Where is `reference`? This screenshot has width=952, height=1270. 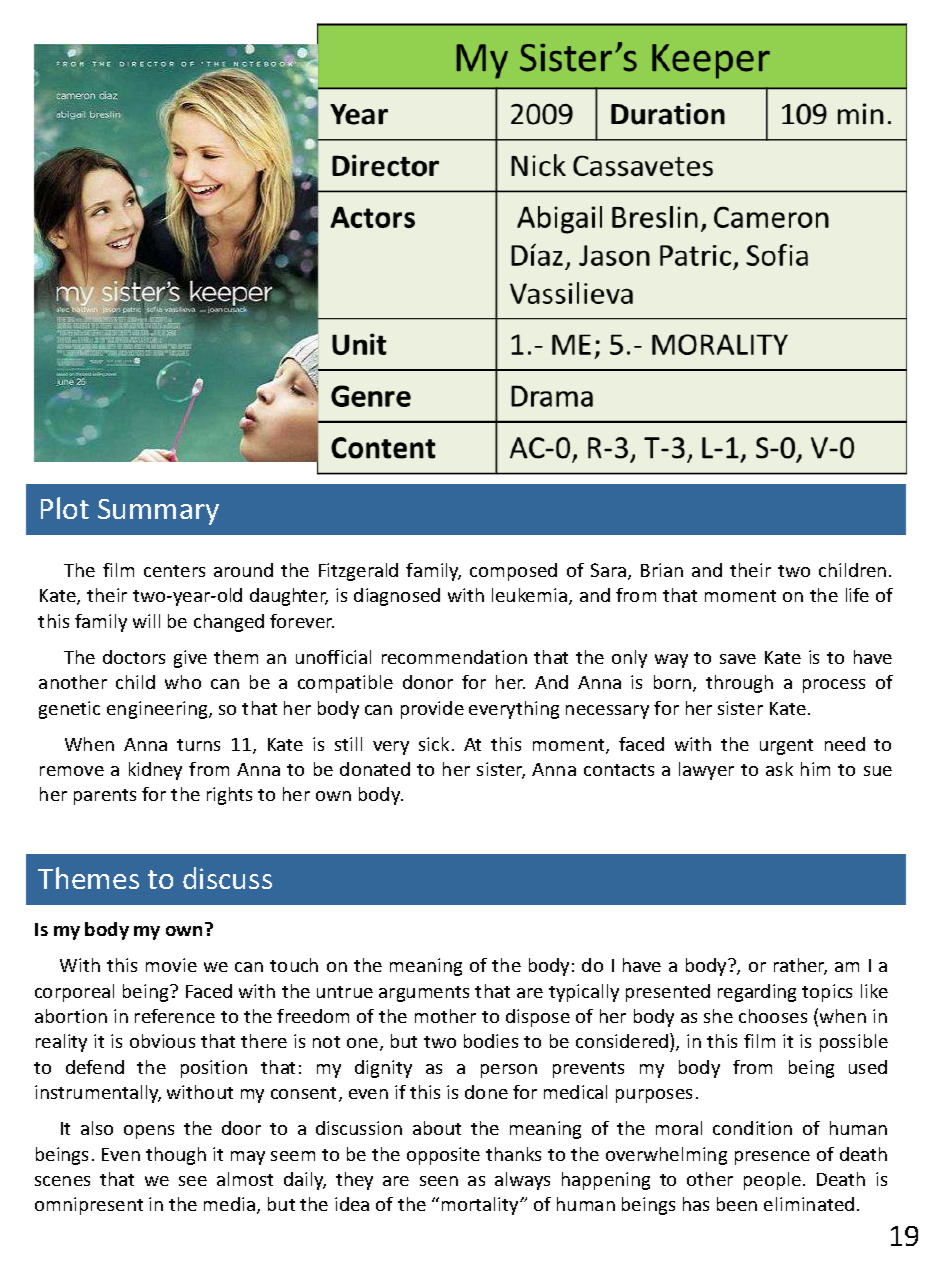
reference is located at coordinates (175, 1016).
